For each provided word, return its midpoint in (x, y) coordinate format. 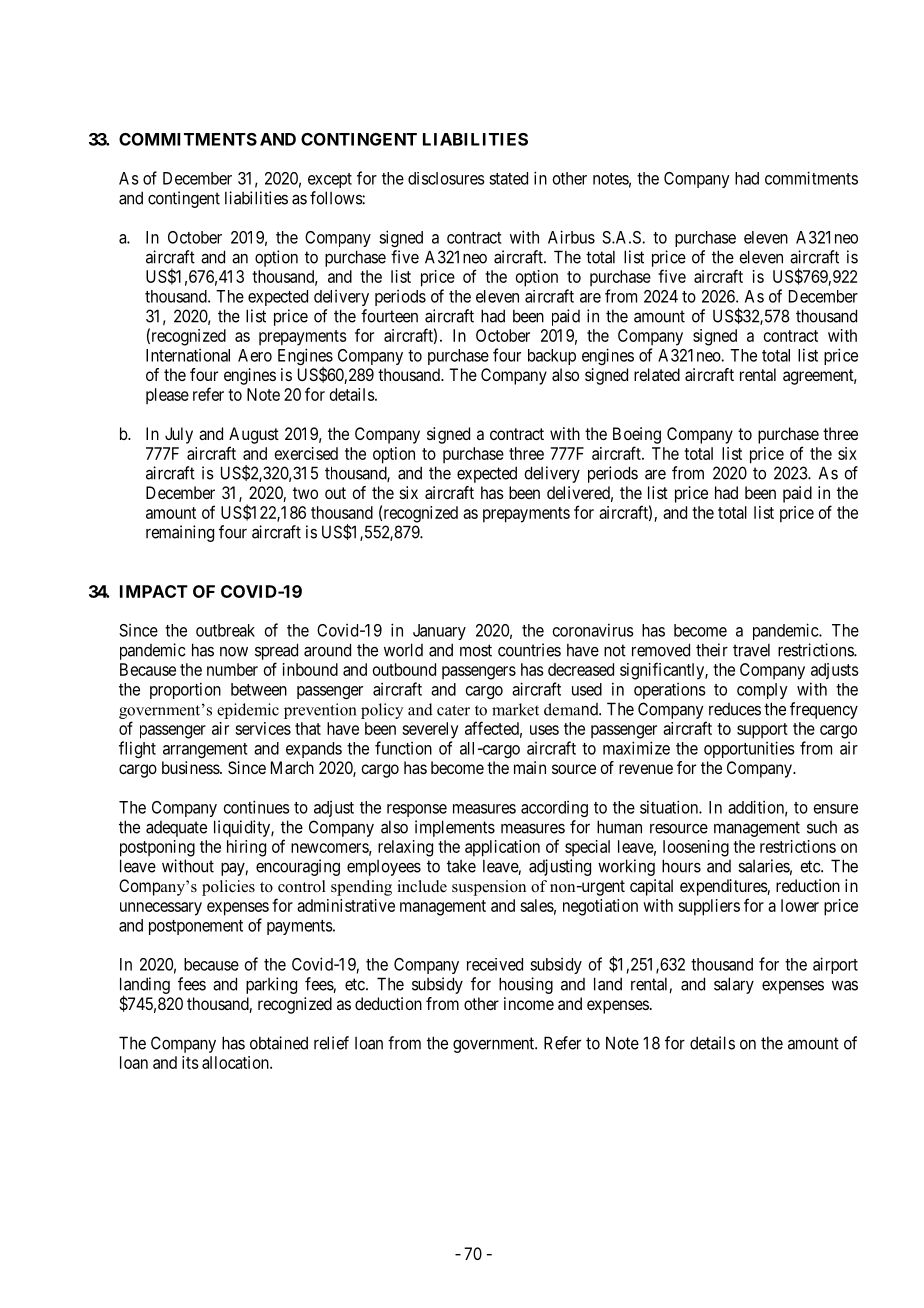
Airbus (571, 237)
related (657, 374)
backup (552, 357)
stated (508, 178)
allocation (236, 1062)
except (330, 180)
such (822, 827)
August (254, 435)
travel (751, 650)
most (476, 650)
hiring (246, 848)
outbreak (225, 630)
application (502, 848)
